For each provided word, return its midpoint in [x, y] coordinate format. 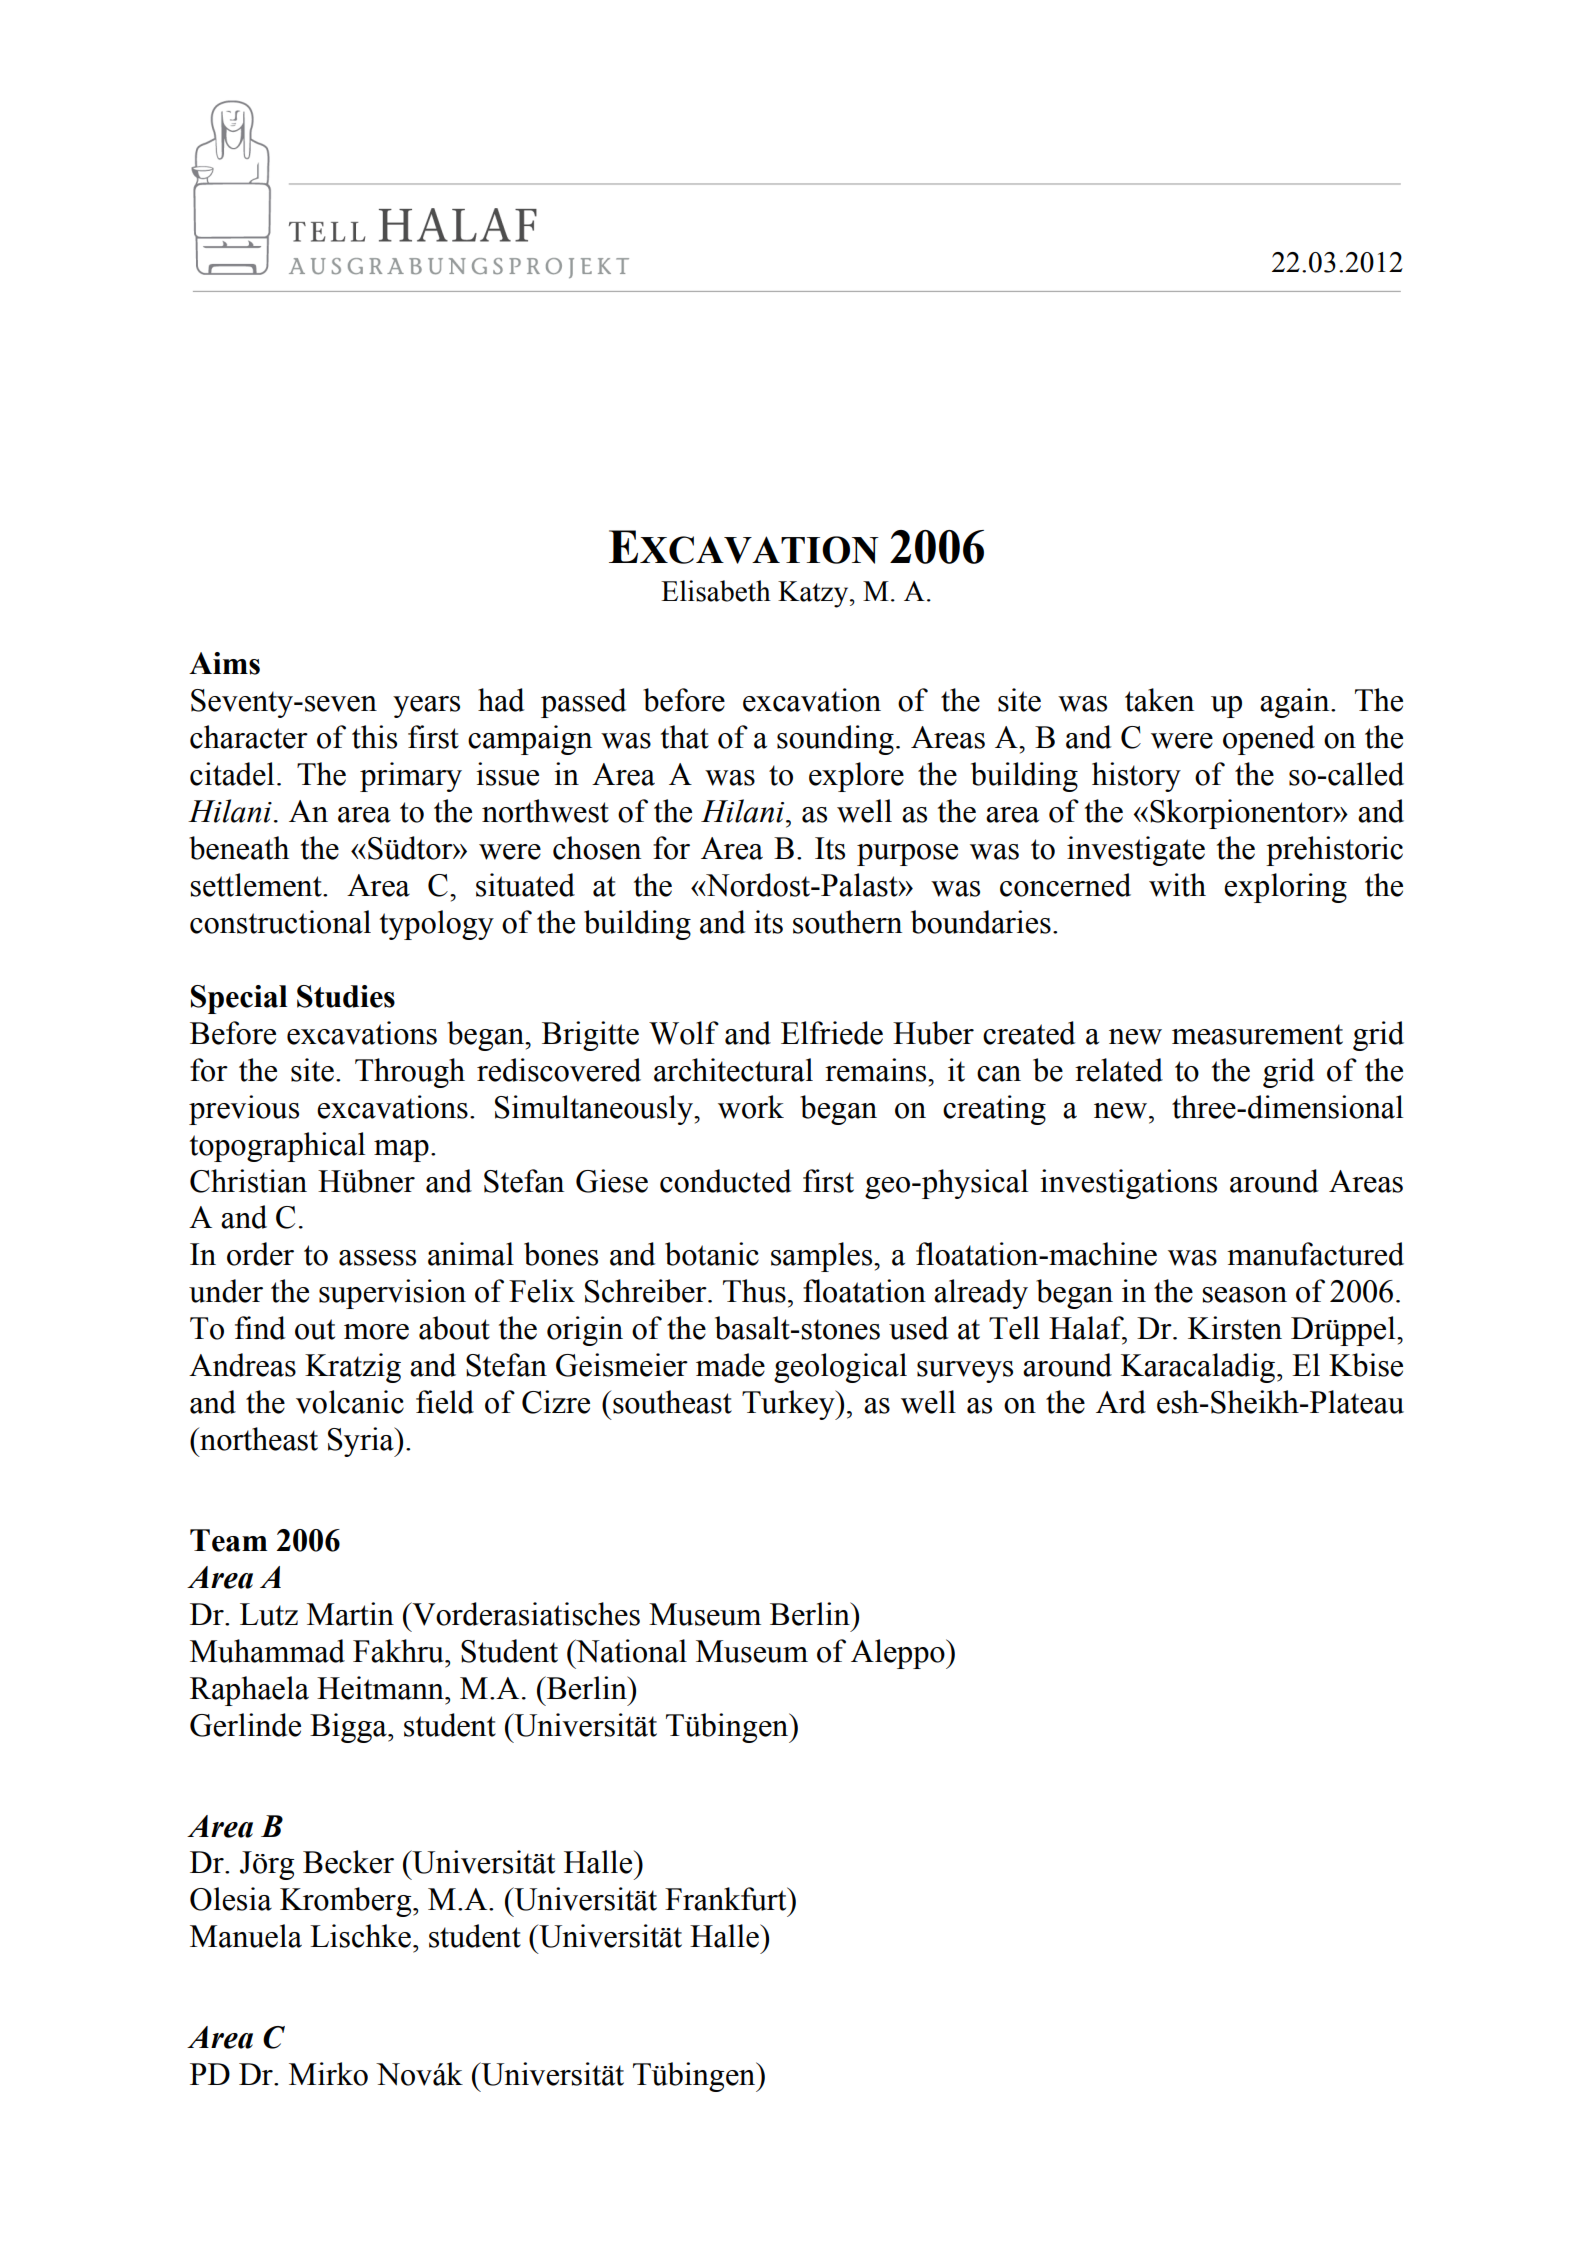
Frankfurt [727, 1899]
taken [1159, 700]
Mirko [328, 2074]
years [426, 707]
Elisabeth [716, 591]
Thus [754, 1291]
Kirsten [1235, 1328]
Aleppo [899, 1654]
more [376, 1332]
